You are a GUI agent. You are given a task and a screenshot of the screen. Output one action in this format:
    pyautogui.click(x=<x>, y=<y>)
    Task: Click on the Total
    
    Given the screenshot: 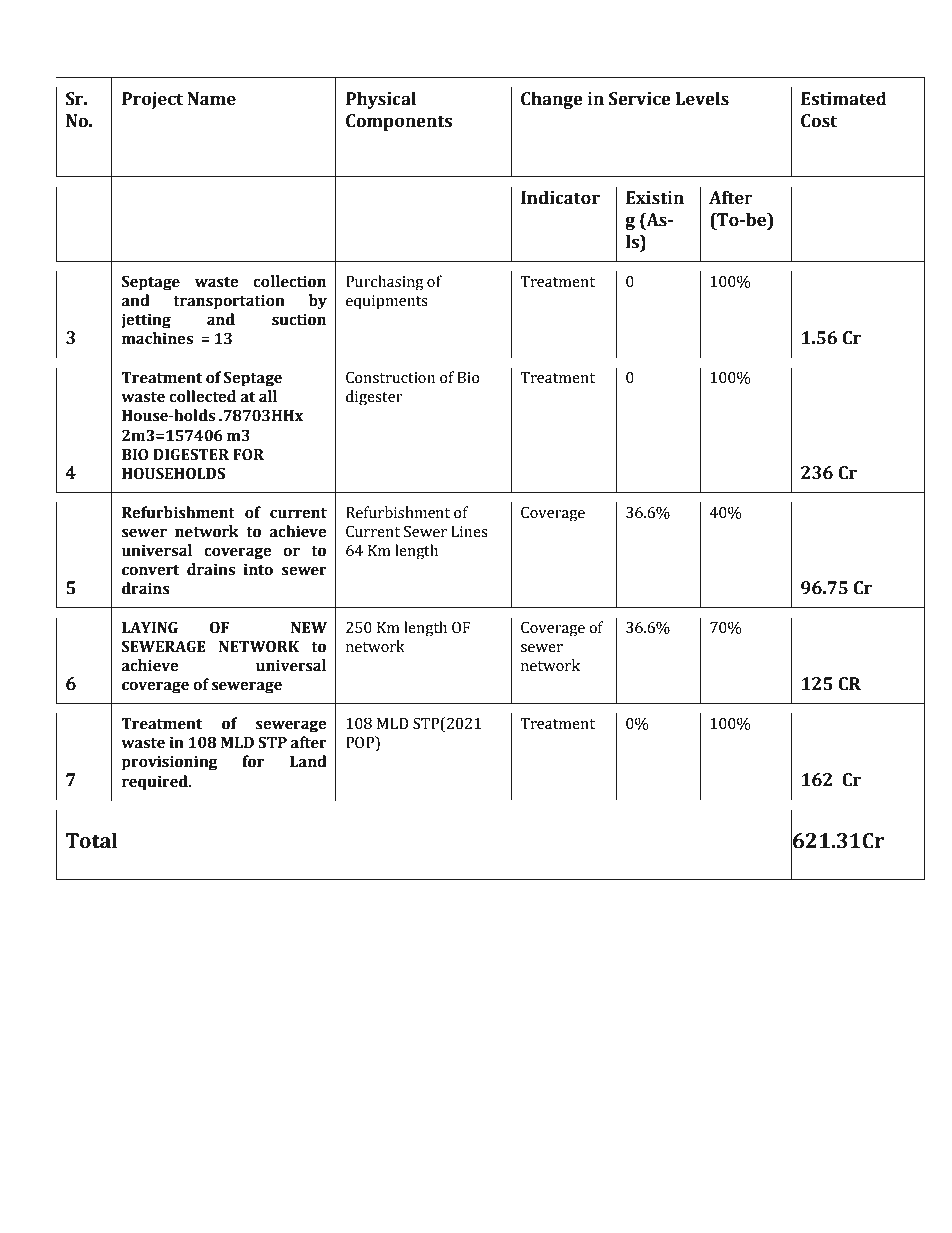 What is the action you would take?
    pyautogui.click(x=92, y=840)
